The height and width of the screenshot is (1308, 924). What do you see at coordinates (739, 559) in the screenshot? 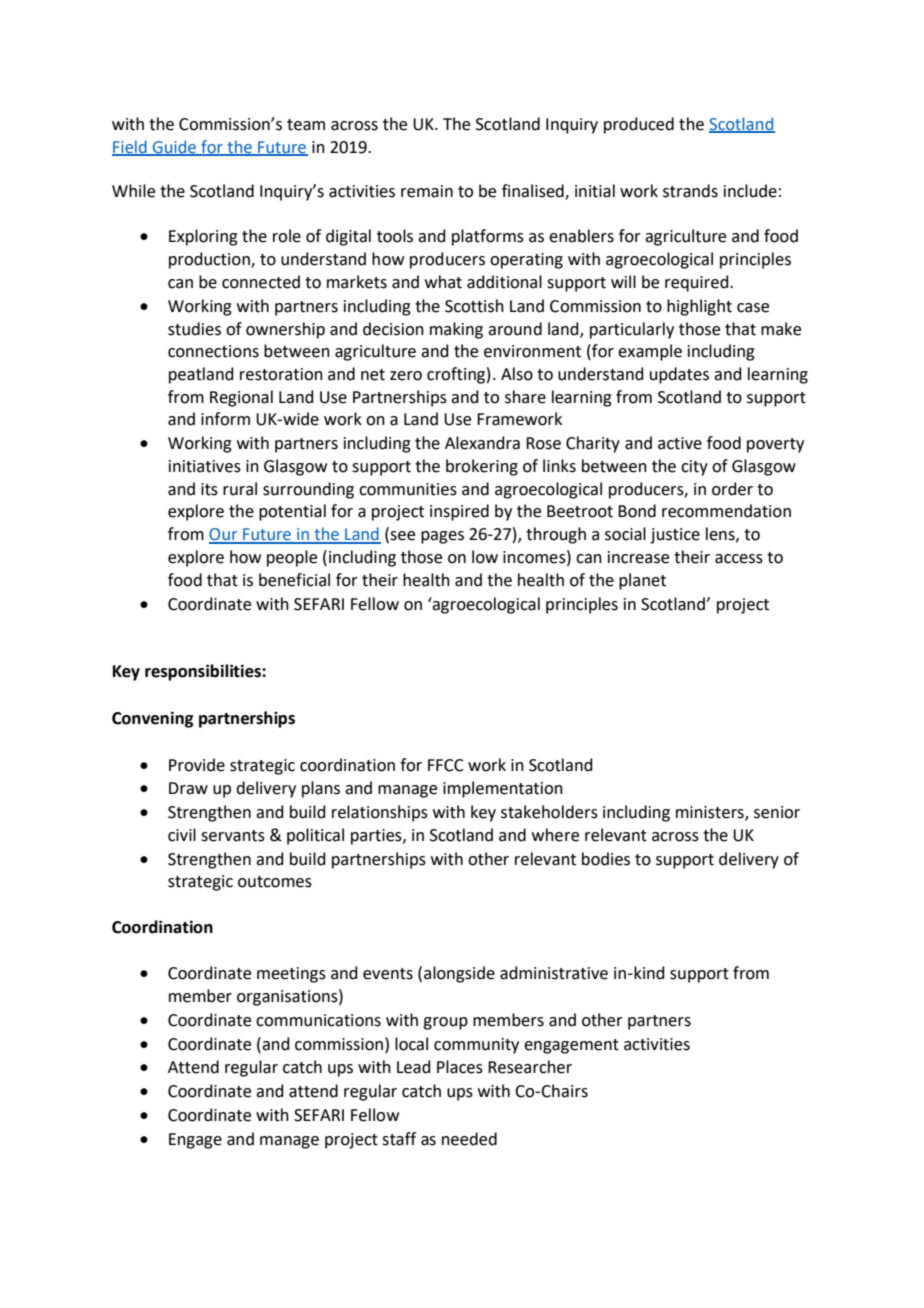
I see `access` at bounding box center [739, 559].
